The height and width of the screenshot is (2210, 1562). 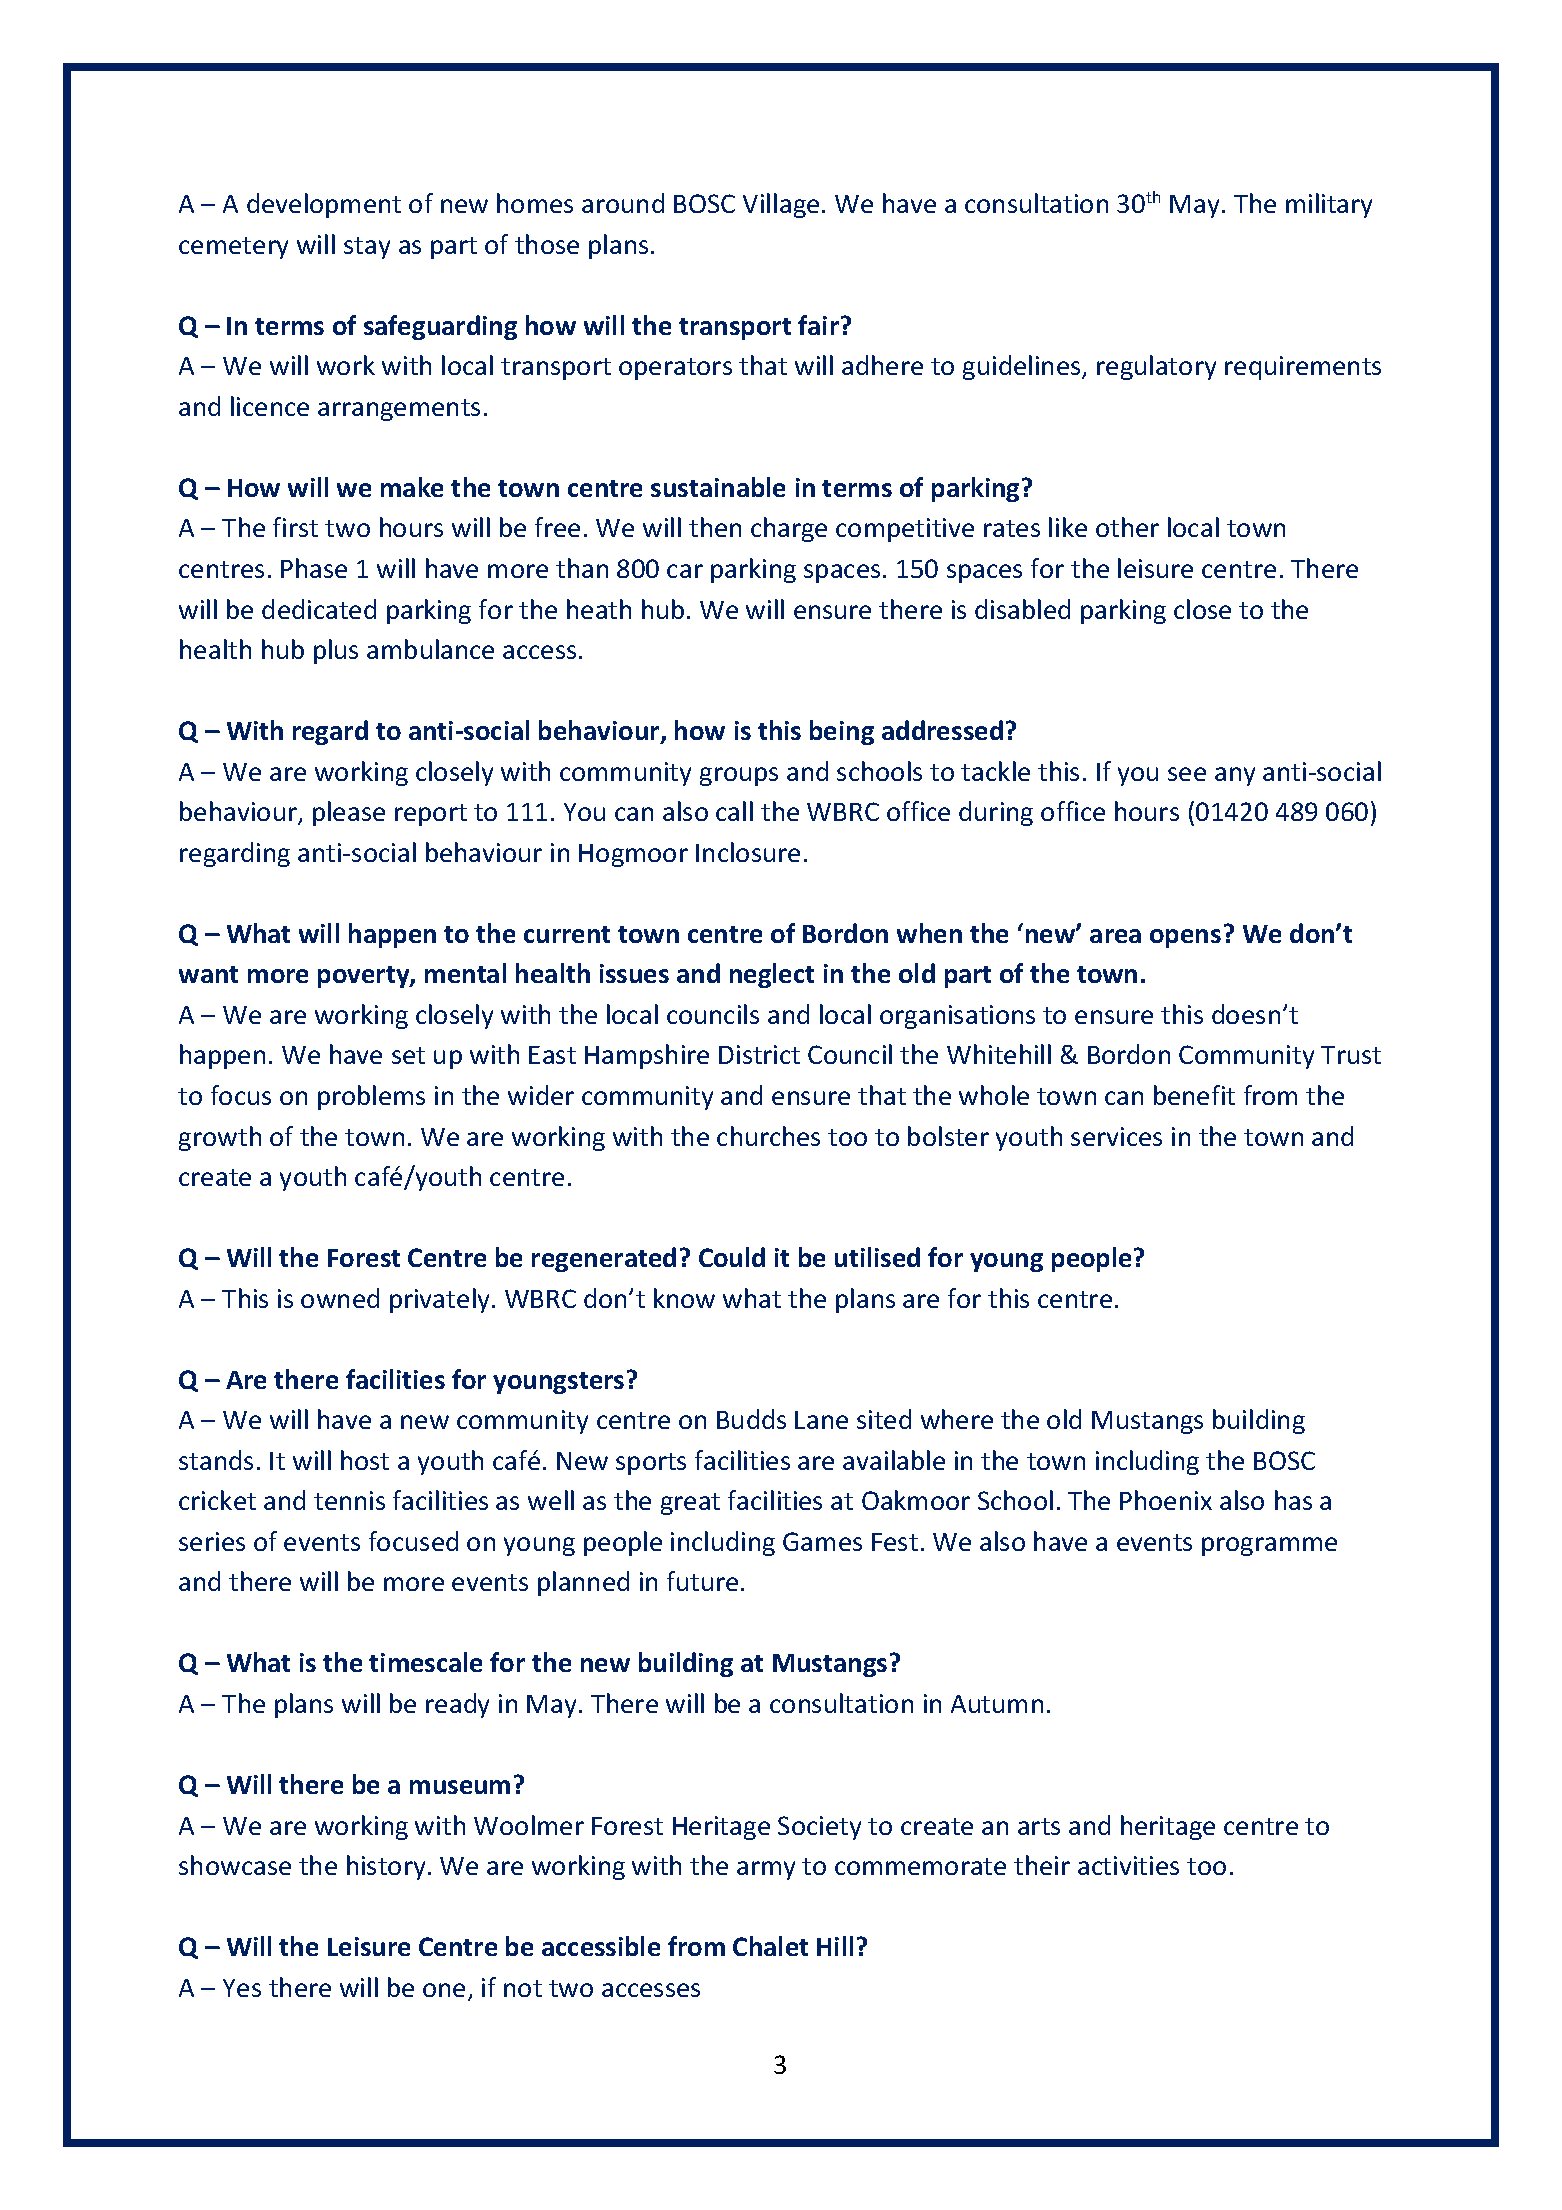 What do you see at coordinates (367, 248) in the screenshot?
I see `stay` at bounding box center [367, 248].
